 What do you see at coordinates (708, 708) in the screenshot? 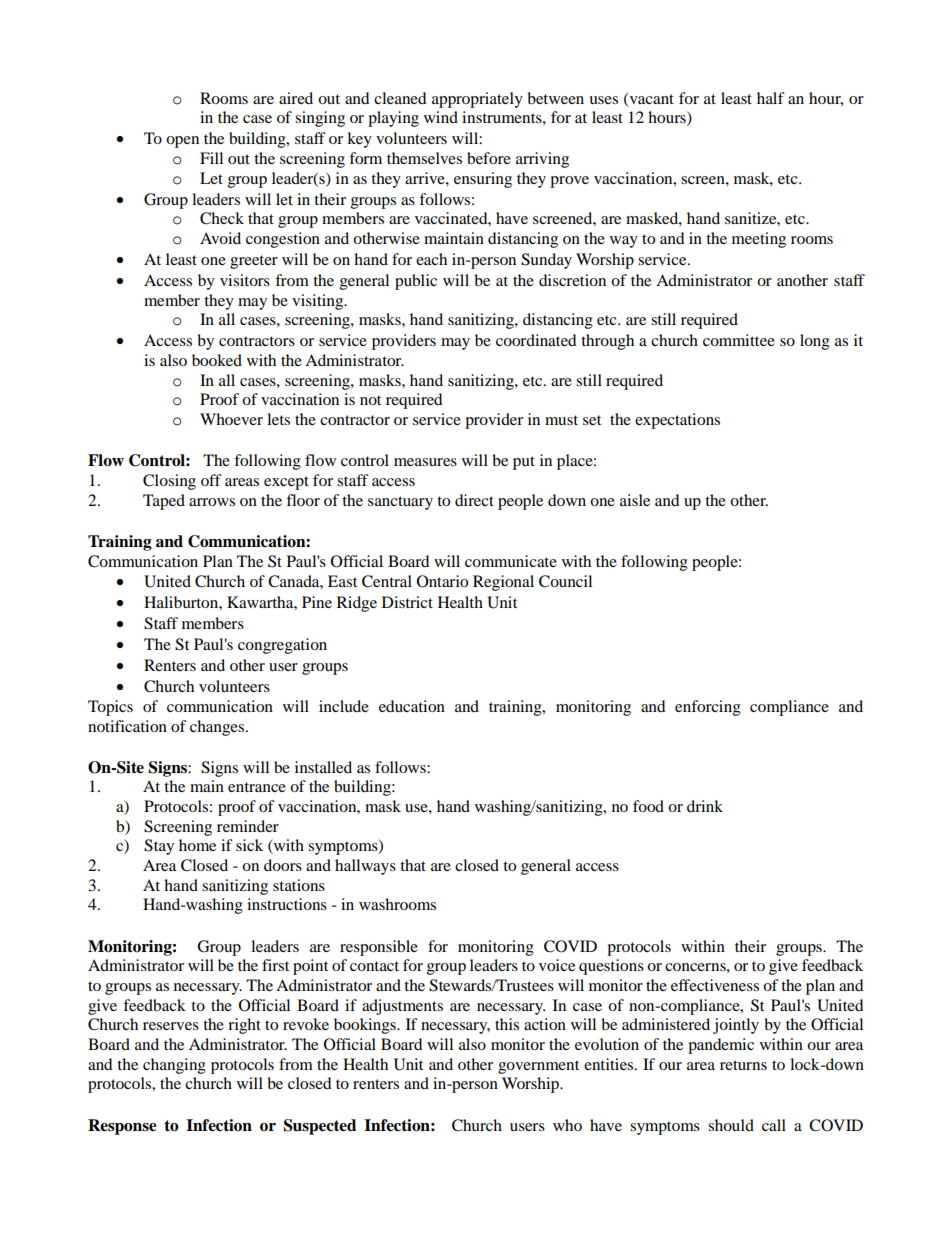
I see `enforcing` at bounding box center [708, 708].
